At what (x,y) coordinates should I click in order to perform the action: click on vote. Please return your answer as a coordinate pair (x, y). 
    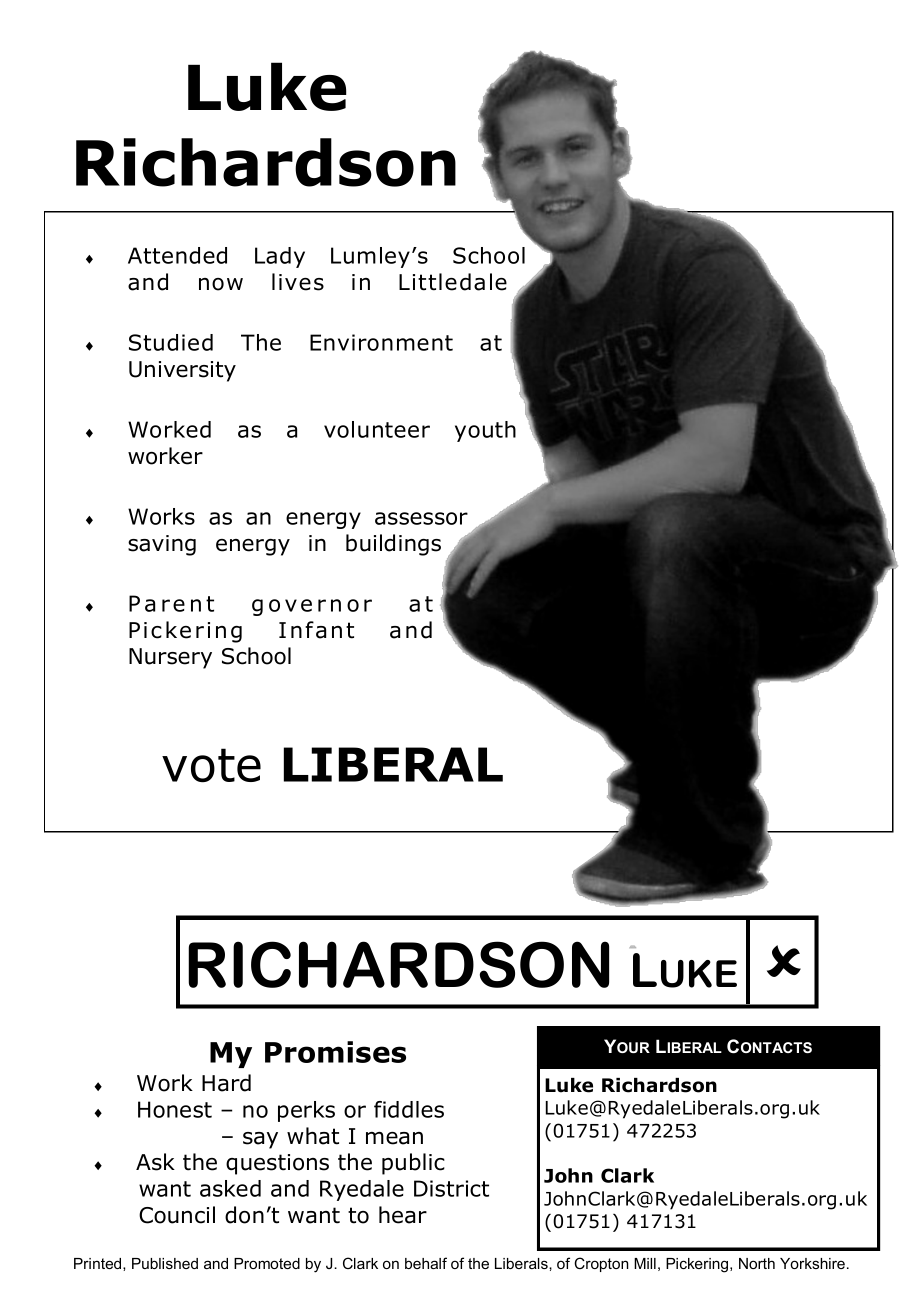
    Looking at the image, I should click on (211, 765).
